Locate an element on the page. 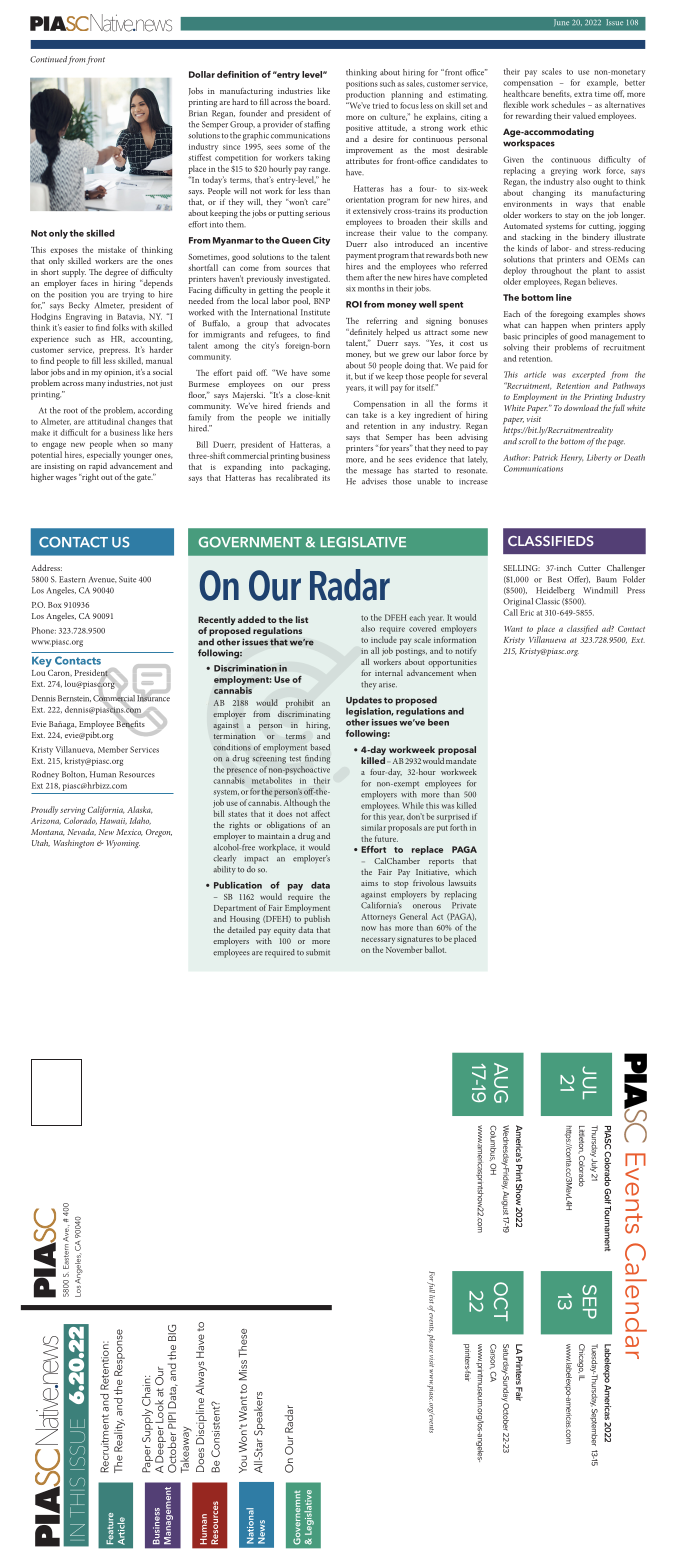  definitely is located at coordinates (365, 334).
